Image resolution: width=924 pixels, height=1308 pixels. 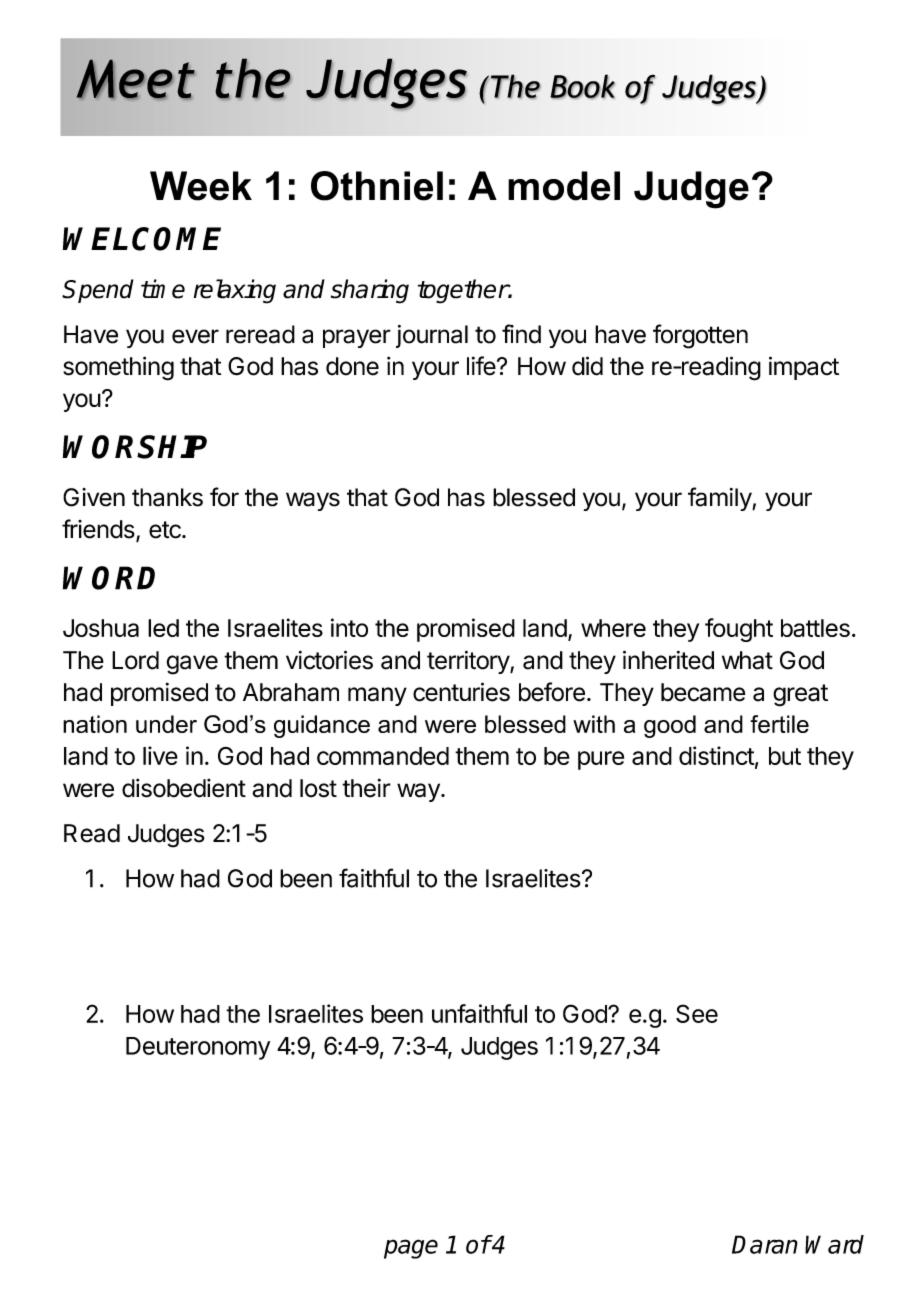 I want to click on Book, so click(x=582, y=86).
